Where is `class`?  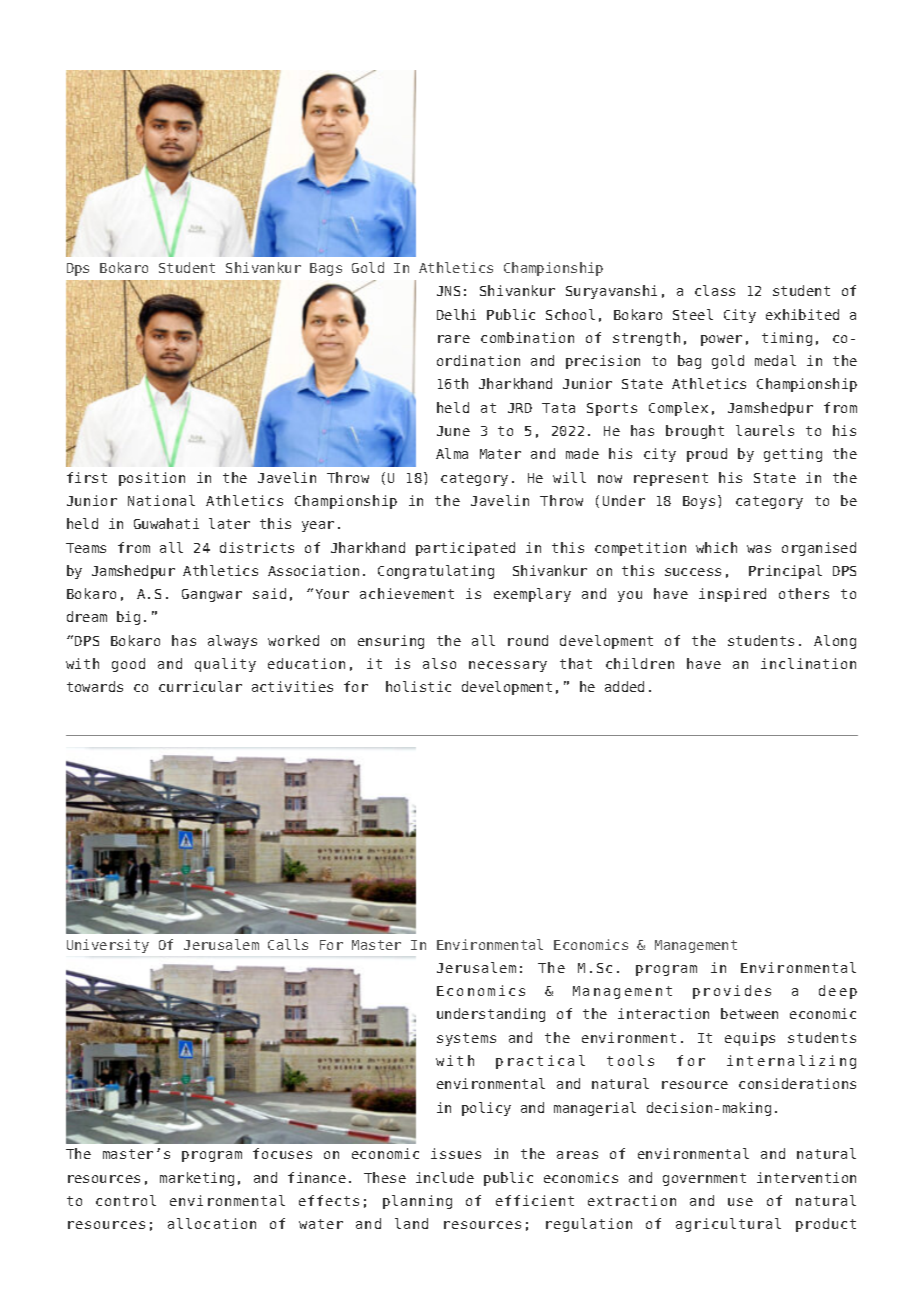
class is located at coordinates (715, 290).
